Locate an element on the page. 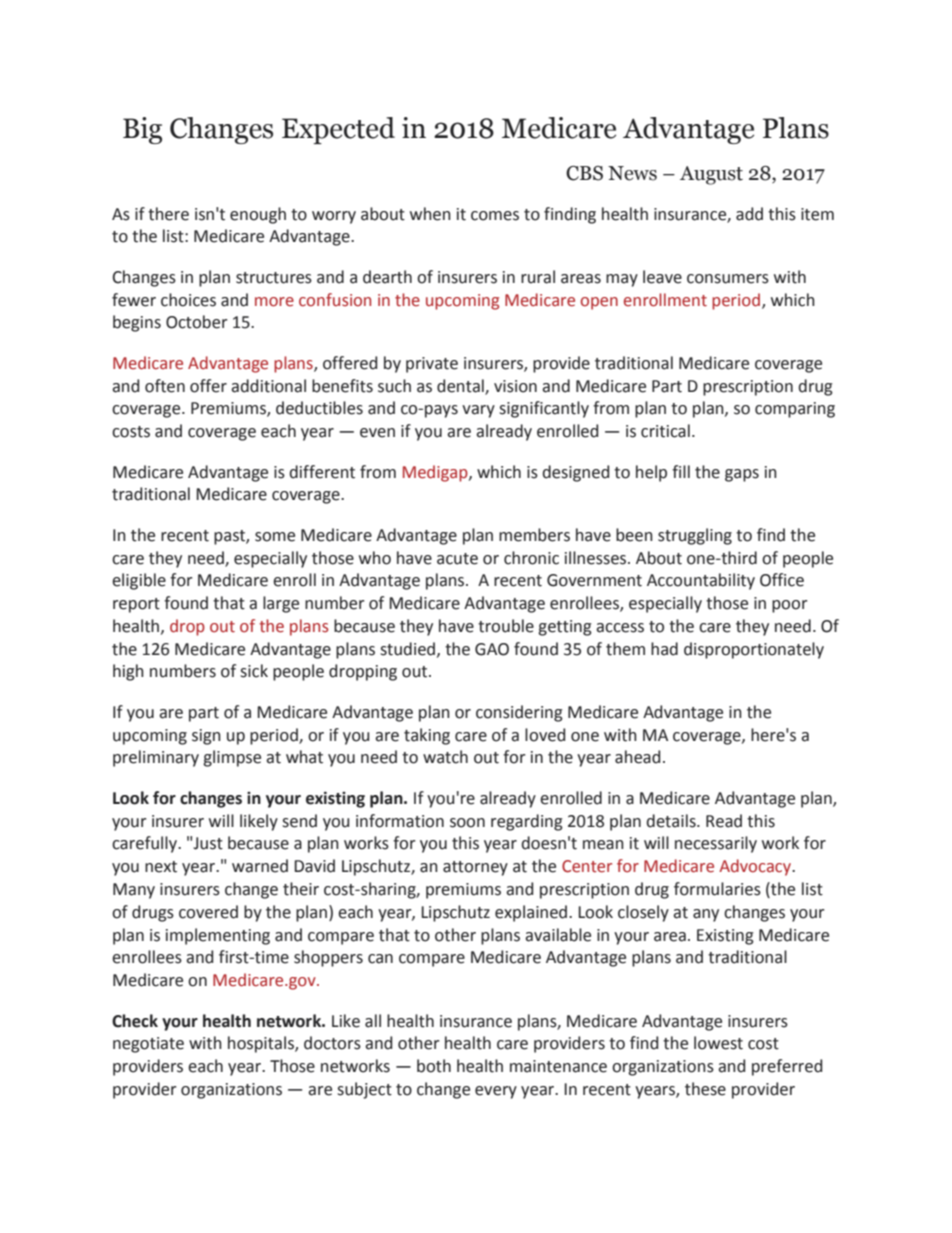 This page has height=1233, width=952. trouble is located at coordinates (506, 626).
